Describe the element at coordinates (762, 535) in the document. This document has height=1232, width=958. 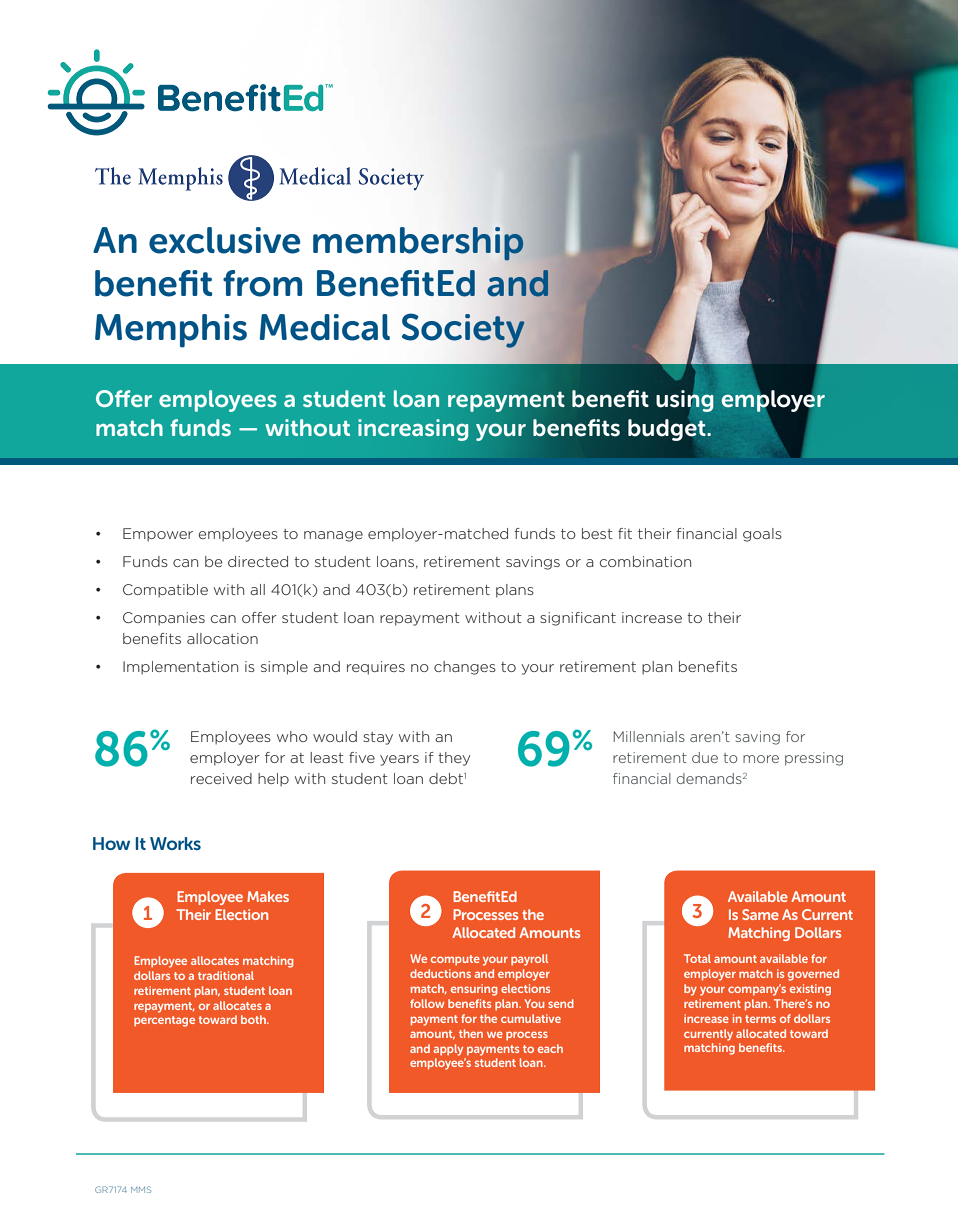
I see `goals` at that location.
